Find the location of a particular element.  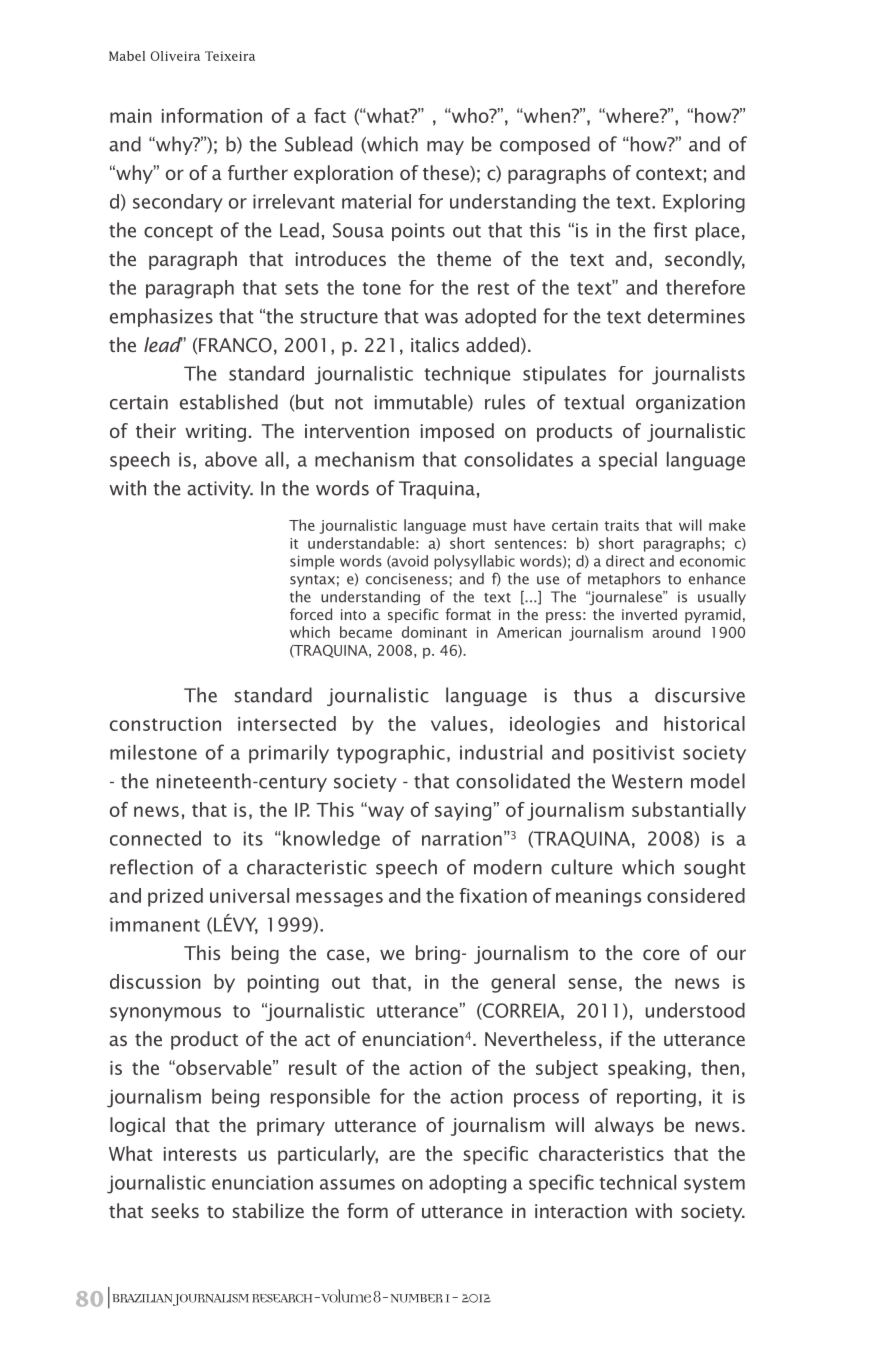

considered is located at coordinates (696, 895).
